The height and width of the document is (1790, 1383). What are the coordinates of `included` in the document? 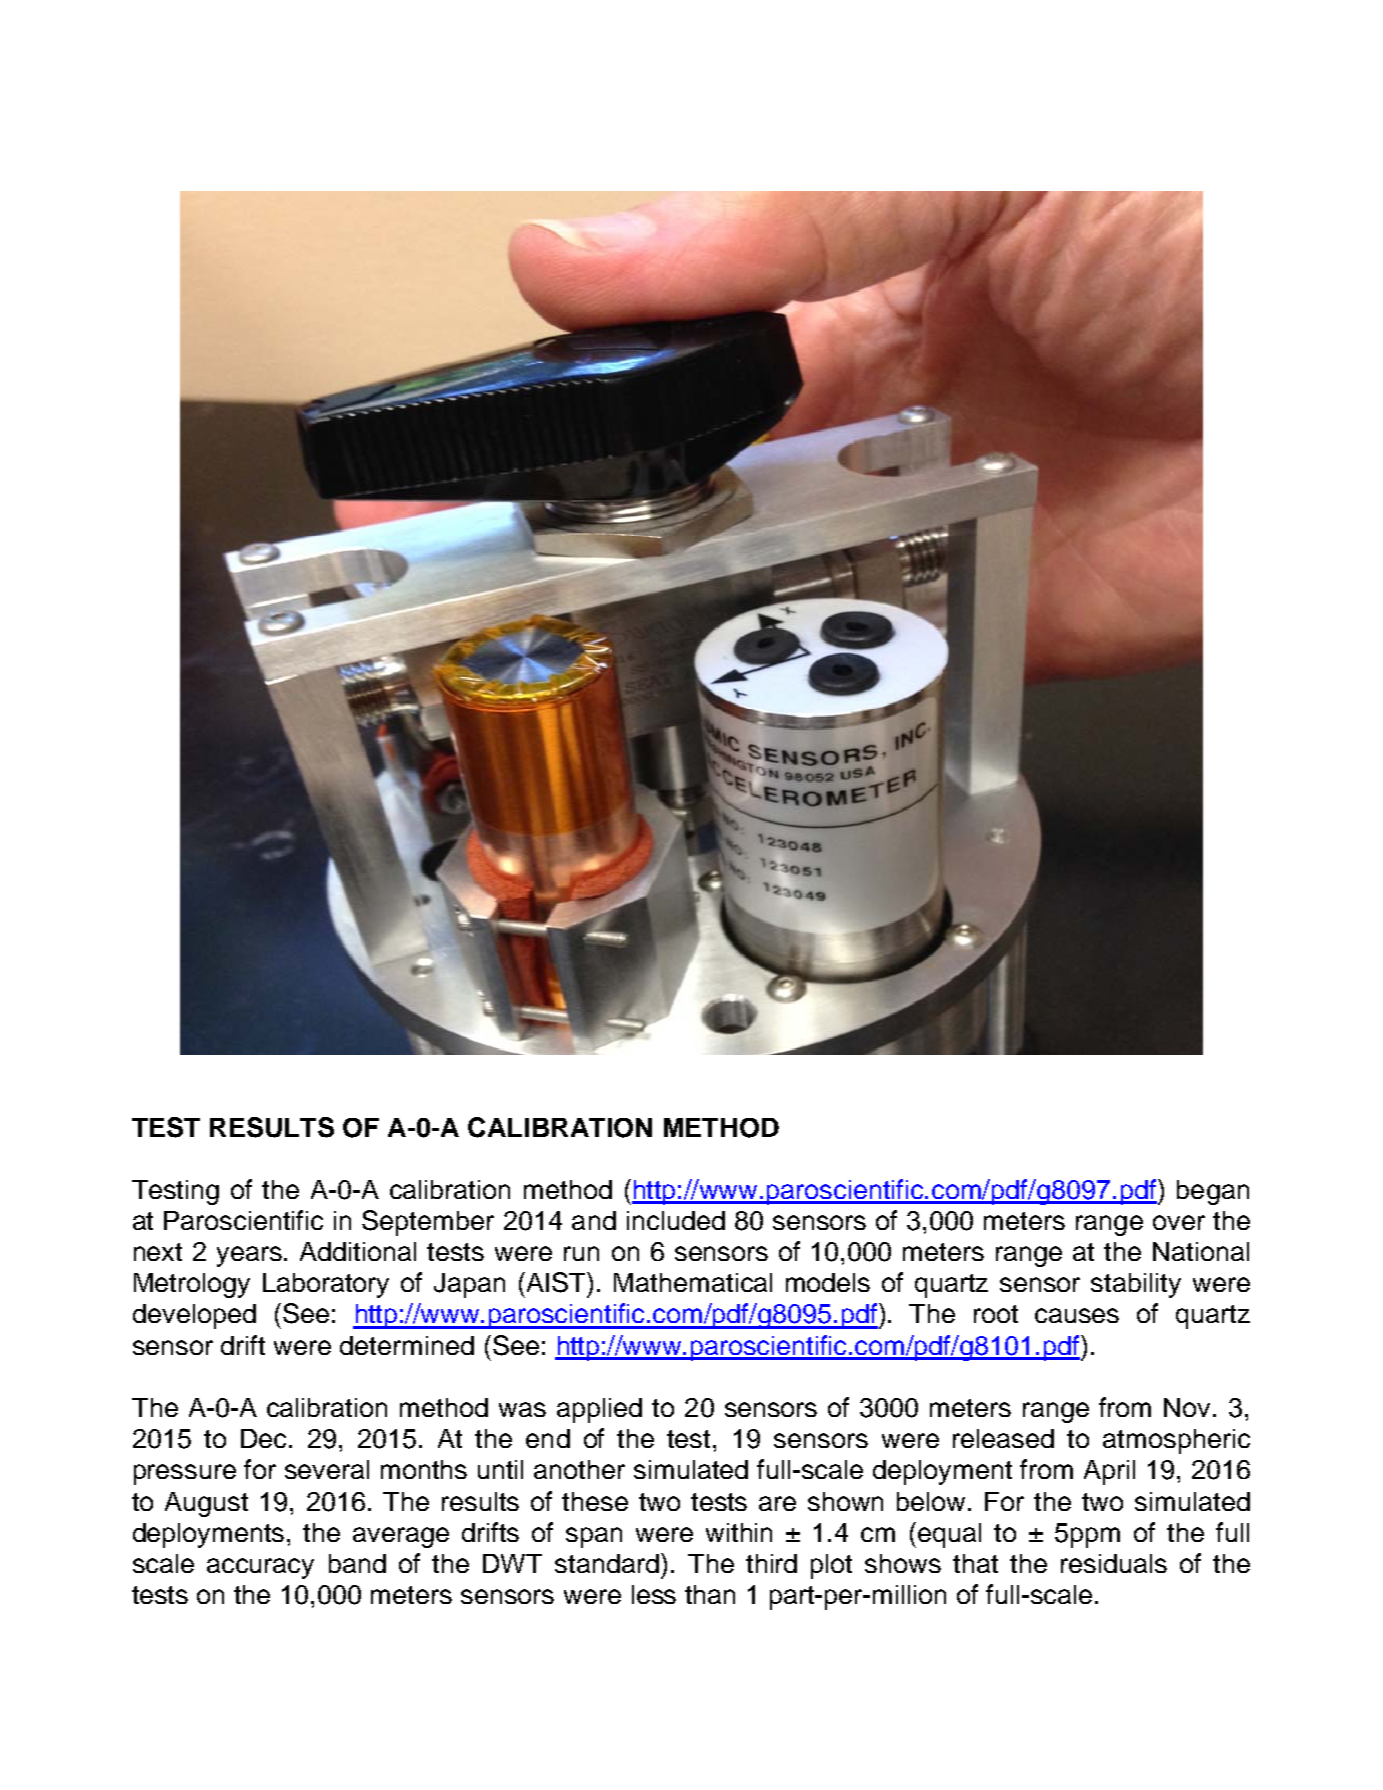 It's located at (676, 1220).
